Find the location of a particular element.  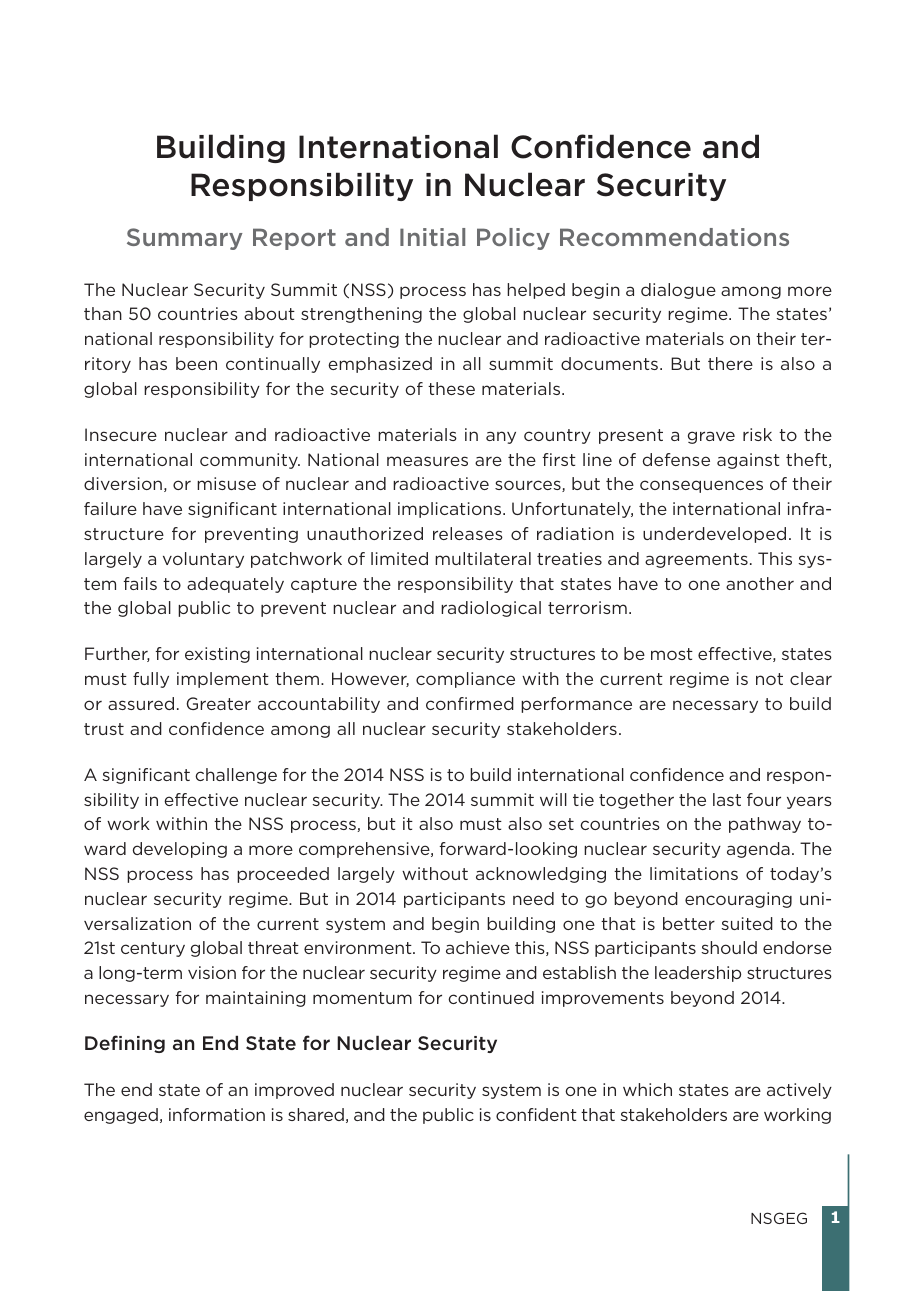

misuse is located at coordinates (226, 483).
